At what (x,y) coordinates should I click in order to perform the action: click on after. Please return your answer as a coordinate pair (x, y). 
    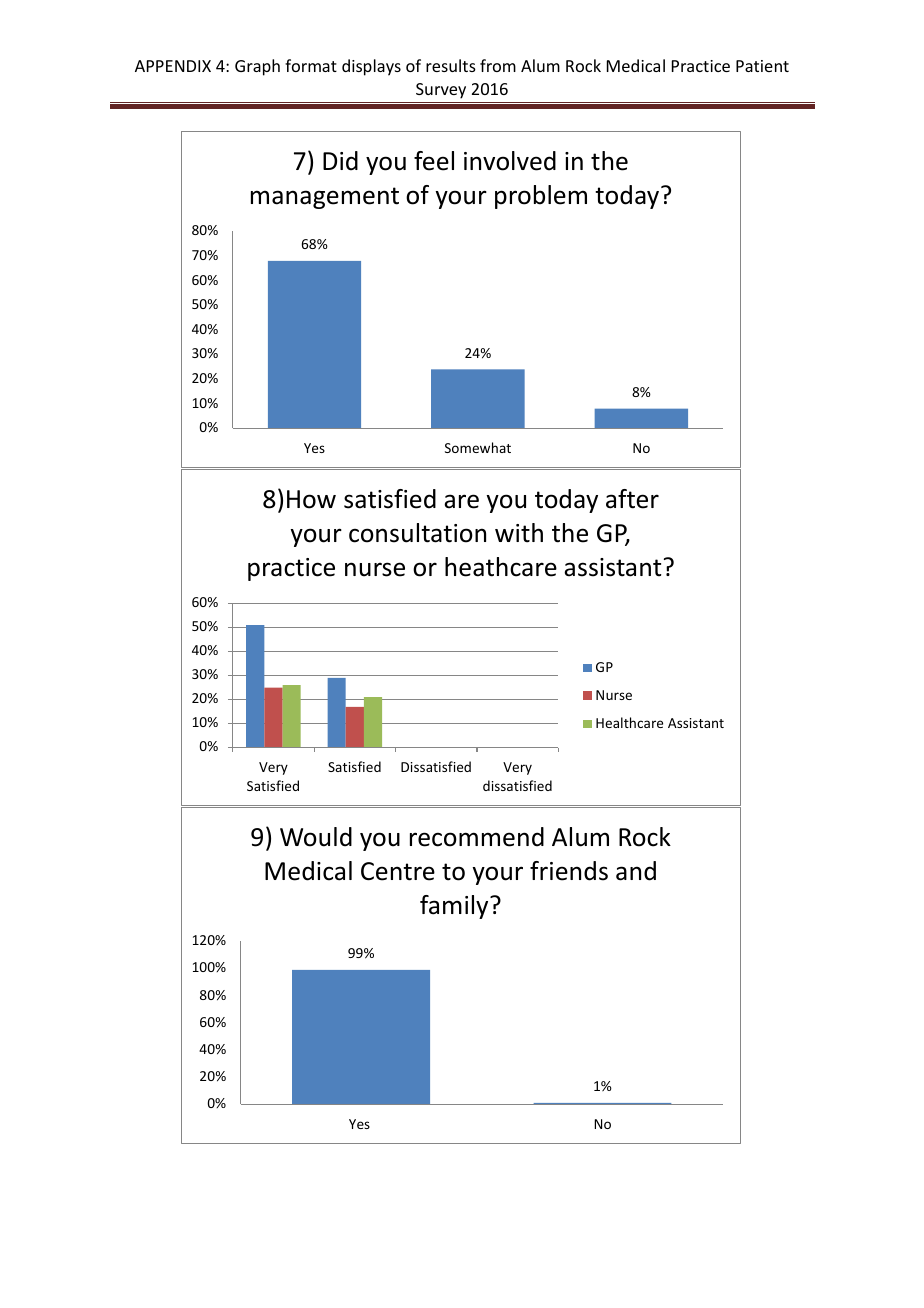
    Looking at the image, I should click on (632, 499).
